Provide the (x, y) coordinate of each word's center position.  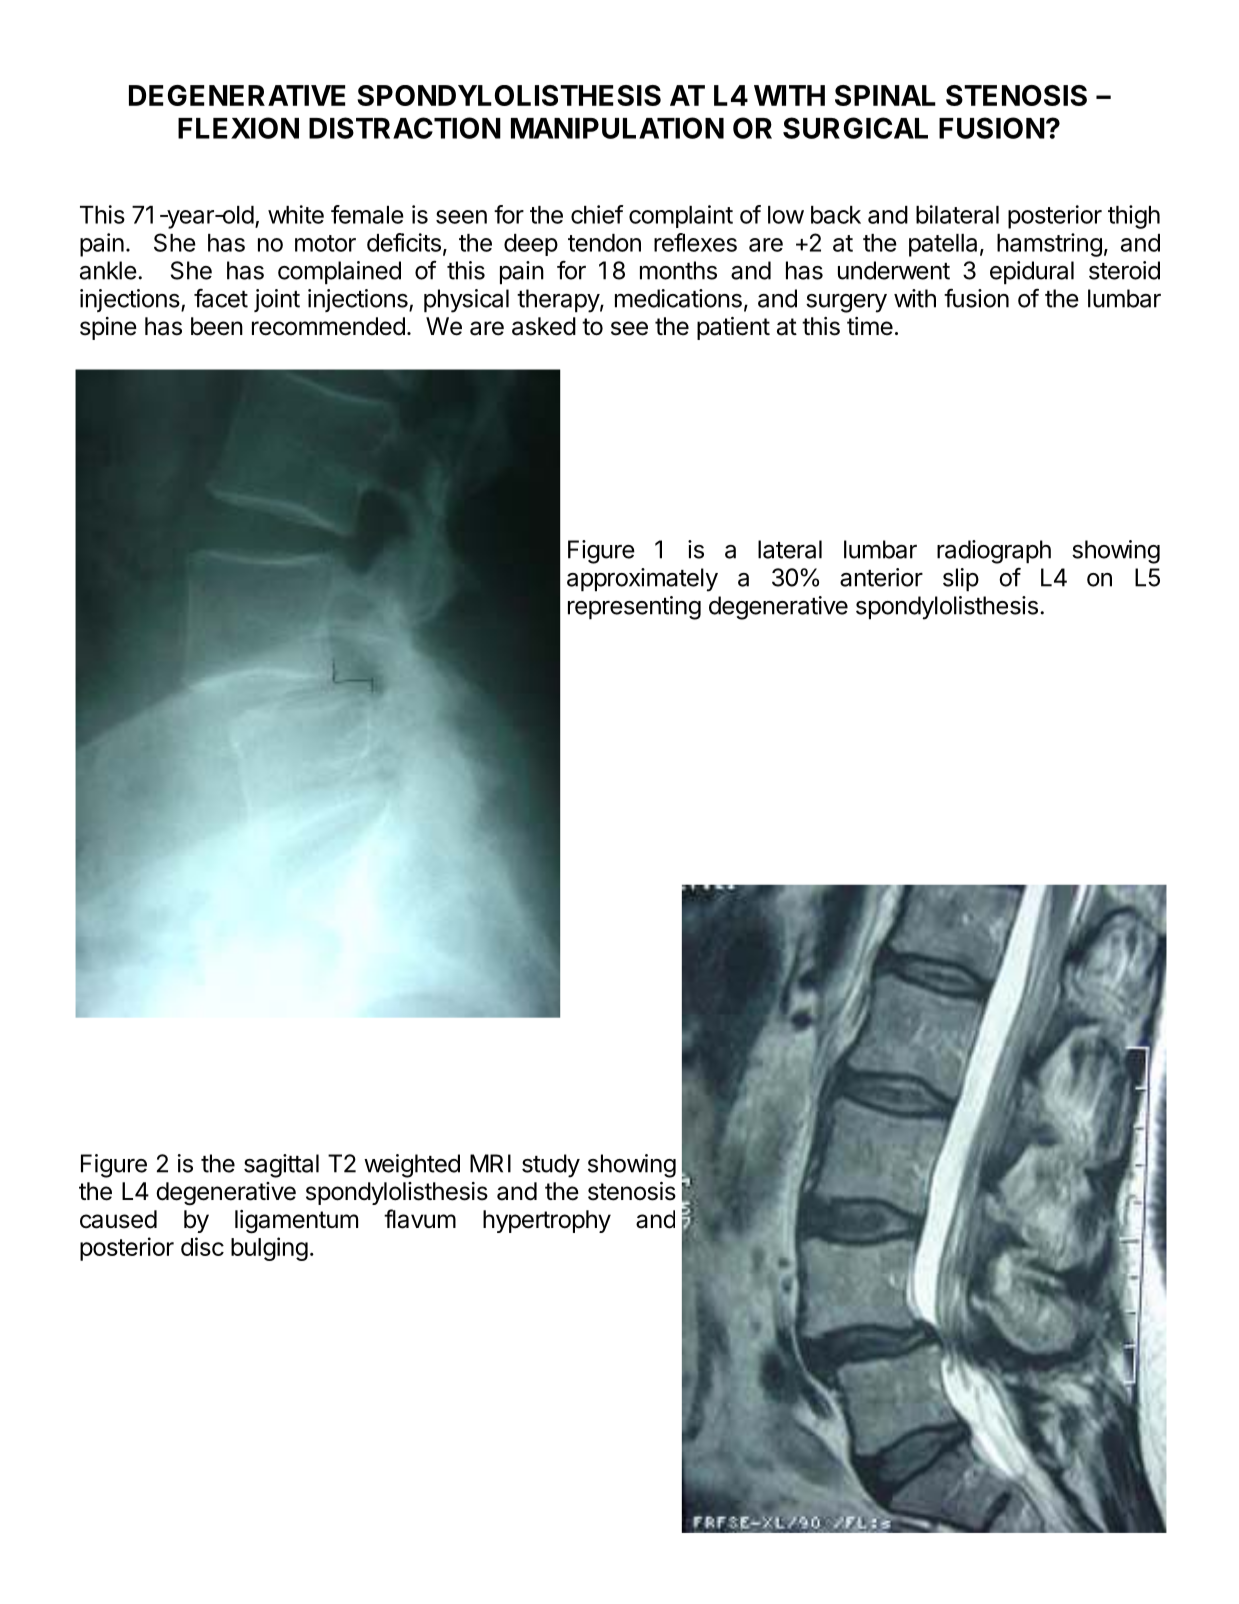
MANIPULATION (617, 128)
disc (202, 1246)
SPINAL (885, 95)
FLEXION (238, 128)
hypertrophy (547, 1221)
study (551, 1166)
